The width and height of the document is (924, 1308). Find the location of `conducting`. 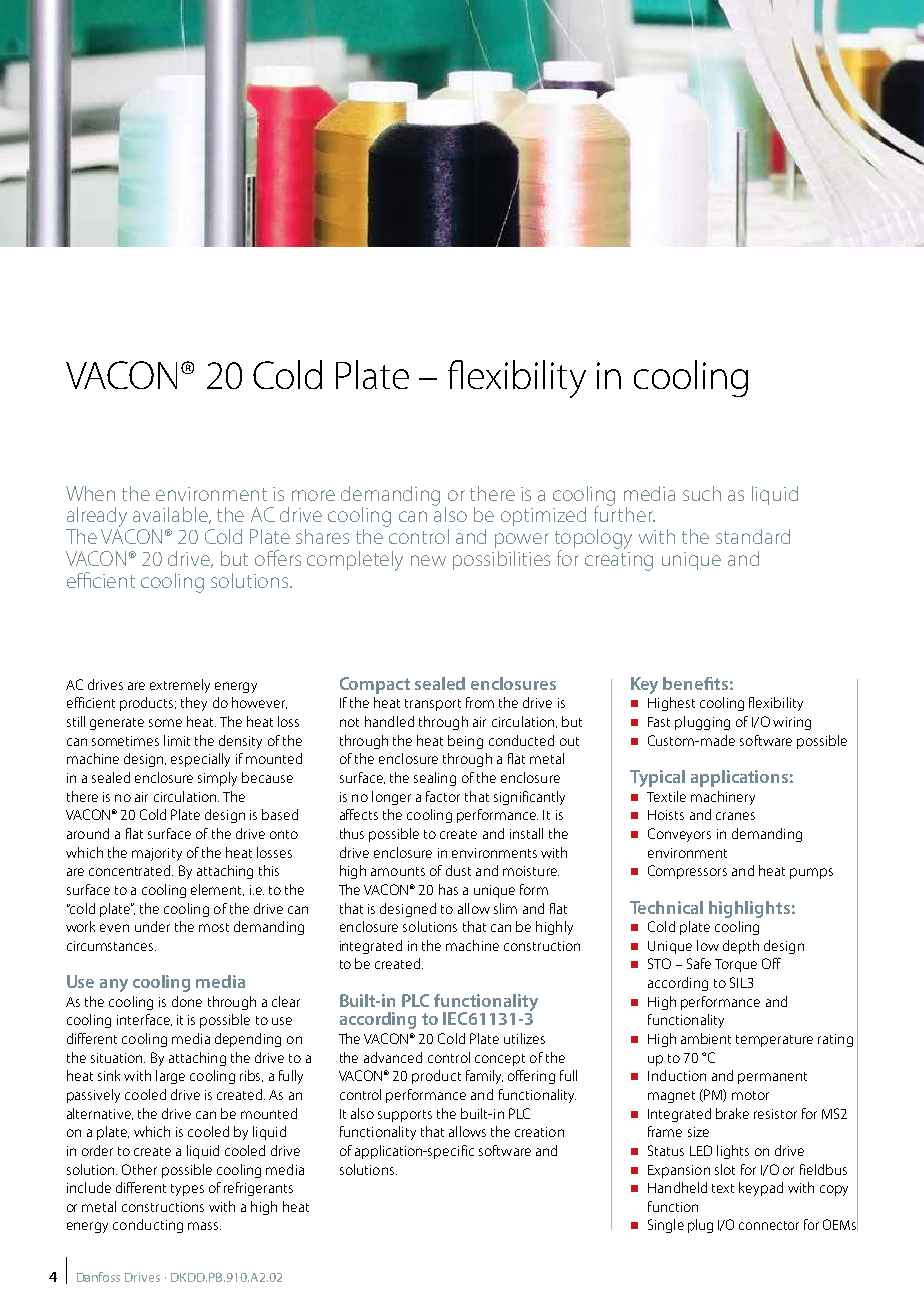

conducting is located at coordinates (148, 1226).
